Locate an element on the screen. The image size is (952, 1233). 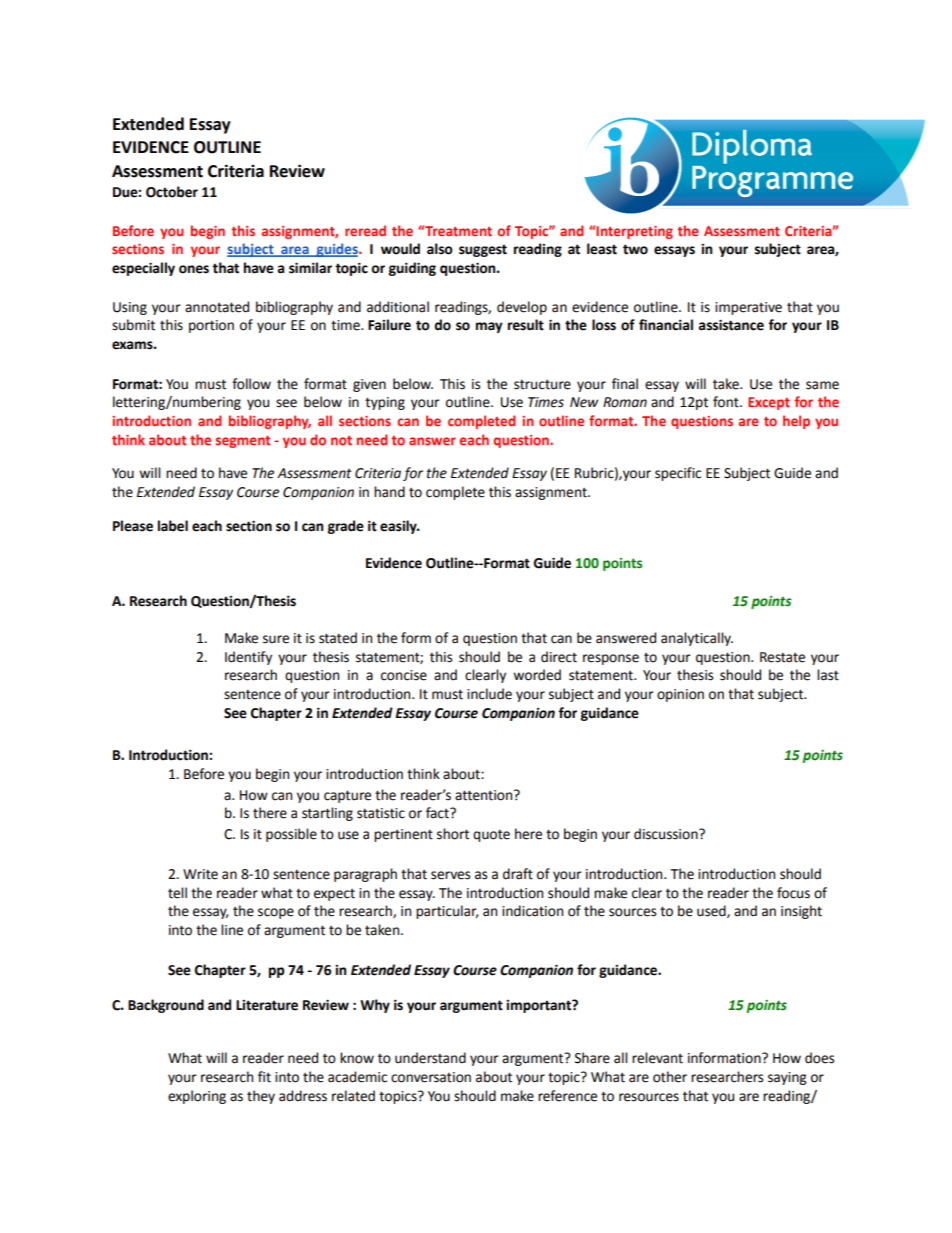
possible is located at coordinates (291, 835).
